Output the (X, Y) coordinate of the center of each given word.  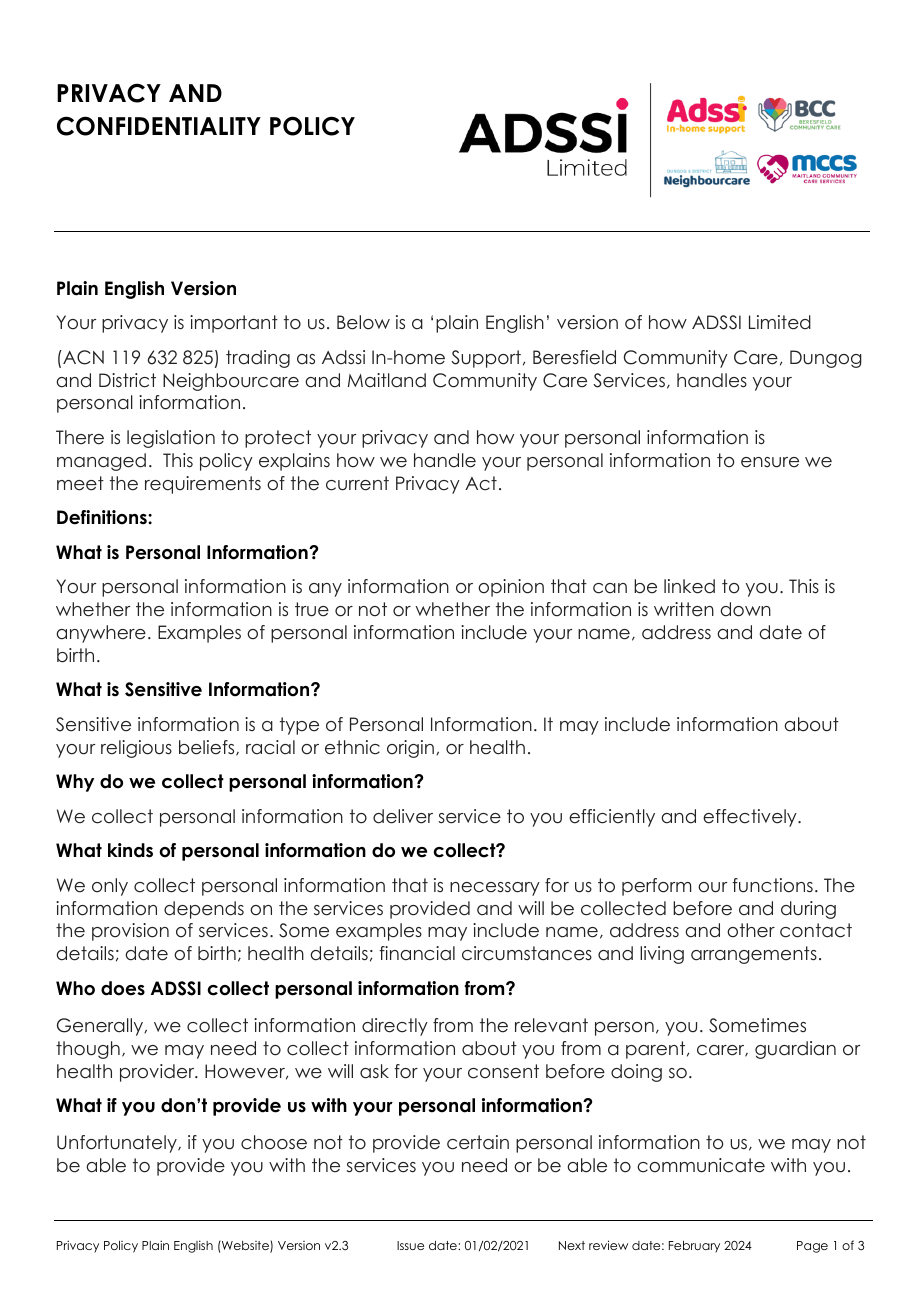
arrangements (754, 955)
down (746, 609)
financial (417, 953)
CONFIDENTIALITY (159, 126)
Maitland (387, 380)
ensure (770, 462)
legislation (171, 439)
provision (130, 932)
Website (245, 1246)
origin (410, 749)
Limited (780, 322)
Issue (410, 1245)
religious (136, 749)
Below (363, 322)
